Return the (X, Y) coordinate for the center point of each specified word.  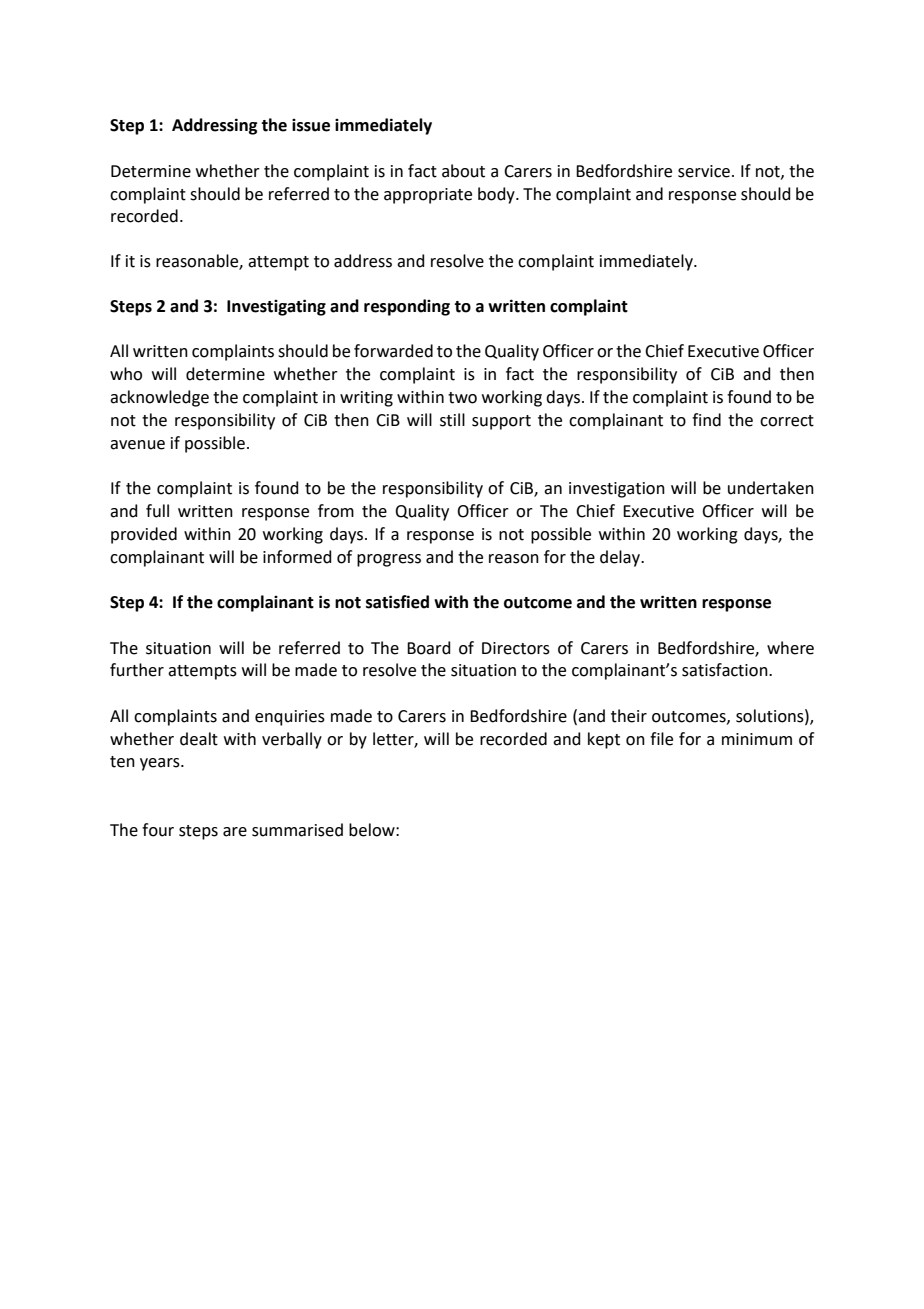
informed (297, 557)
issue (311, 125)
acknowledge (159, 398)
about (463, 171)
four (158, 830)
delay (621, 558)
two (462, 398)
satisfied (397, 602)
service (704, 171)
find (706, 420)
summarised (297, 830)
